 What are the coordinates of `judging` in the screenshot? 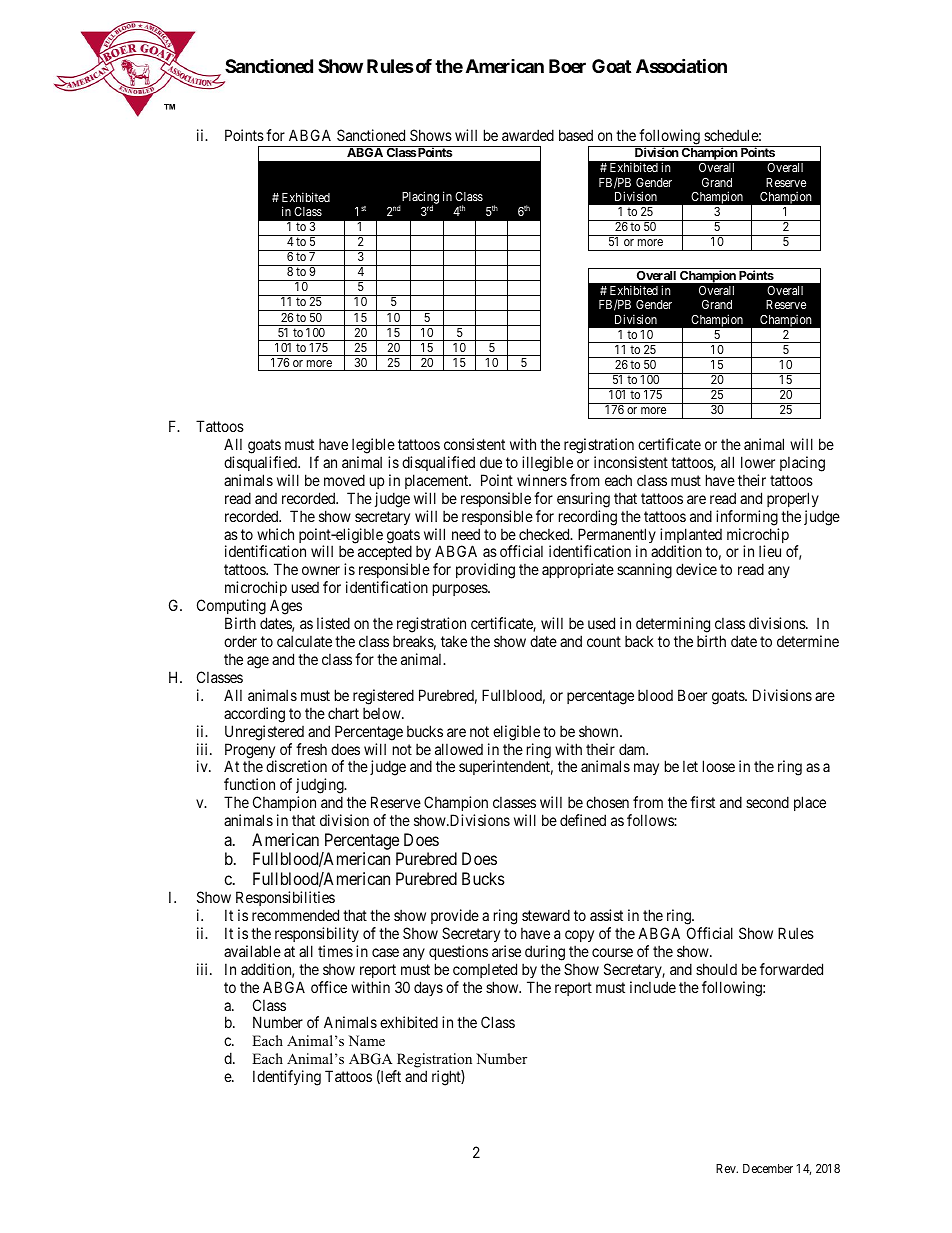 It's located at (321, 787).
